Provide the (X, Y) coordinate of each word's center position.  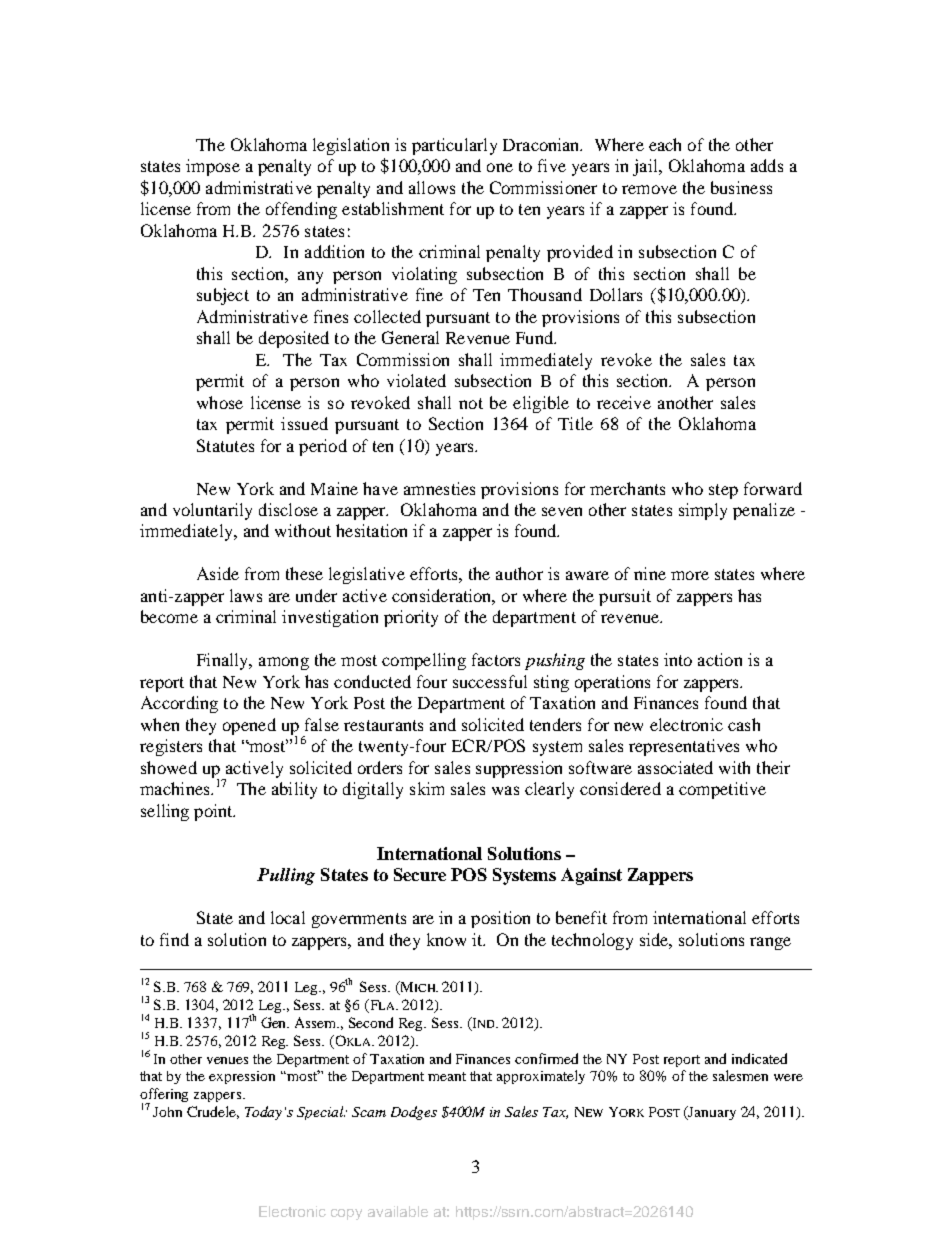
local (288, 917)
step (723, 491)
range (770, 943)
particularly (454, 146)
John (167, 1112)
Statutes (225, 445)
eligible (541, 404)
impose (213, 167)
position (500, 919)
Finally (224, 661)
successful (490, 681)
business (741, 187)
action (720, 659)
